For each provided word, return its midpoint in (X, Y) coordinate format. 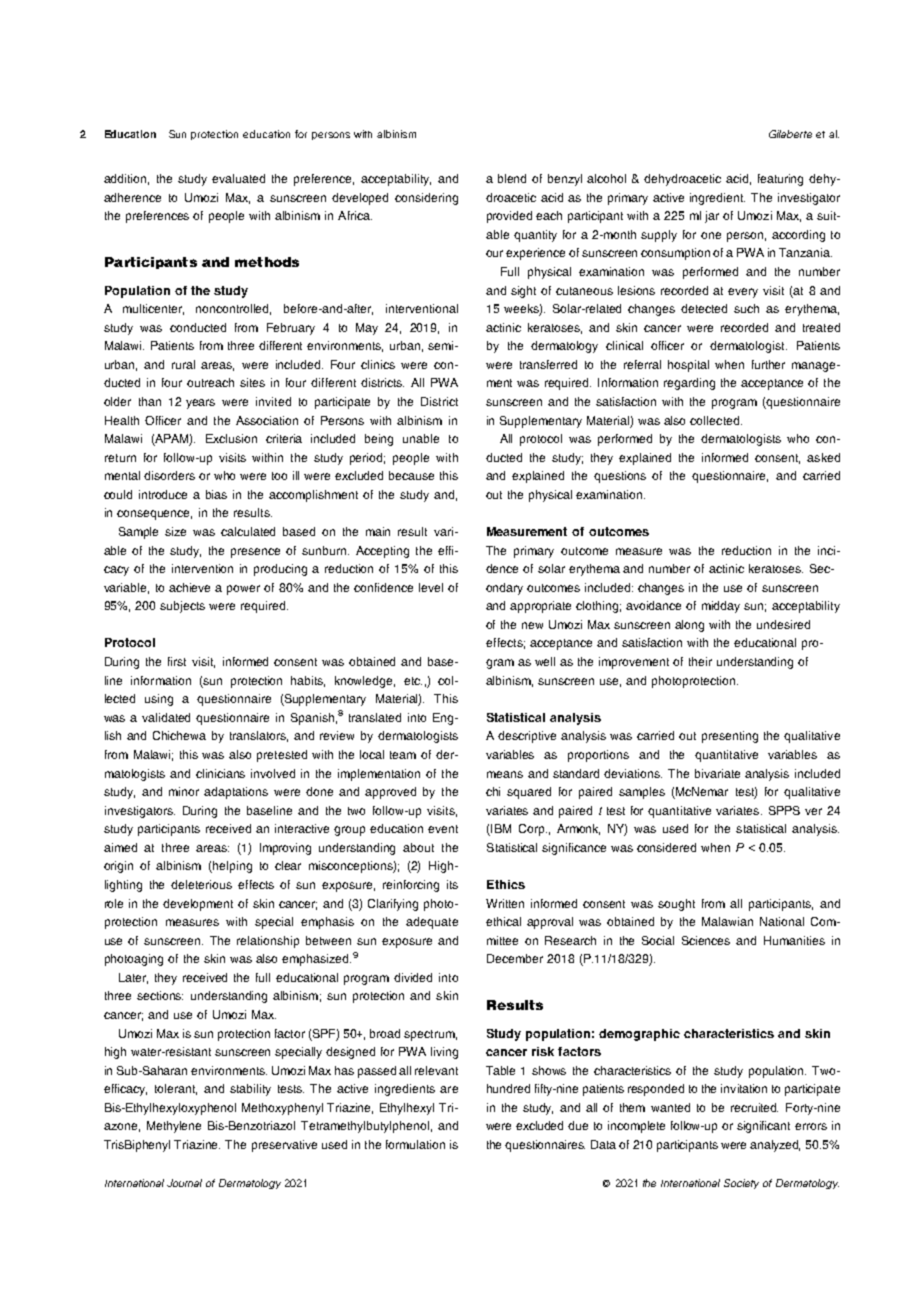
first (177, 661)
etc (413, 681)
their (700, 661)
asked (823, 457)
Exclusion (231, 438)
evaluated (238, 178)
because (411, 475)
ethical (503, 921)
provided (509, 217)
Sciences (706, 940)
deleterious (201, 884)
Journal (184, 1183)
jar (712, 217)
